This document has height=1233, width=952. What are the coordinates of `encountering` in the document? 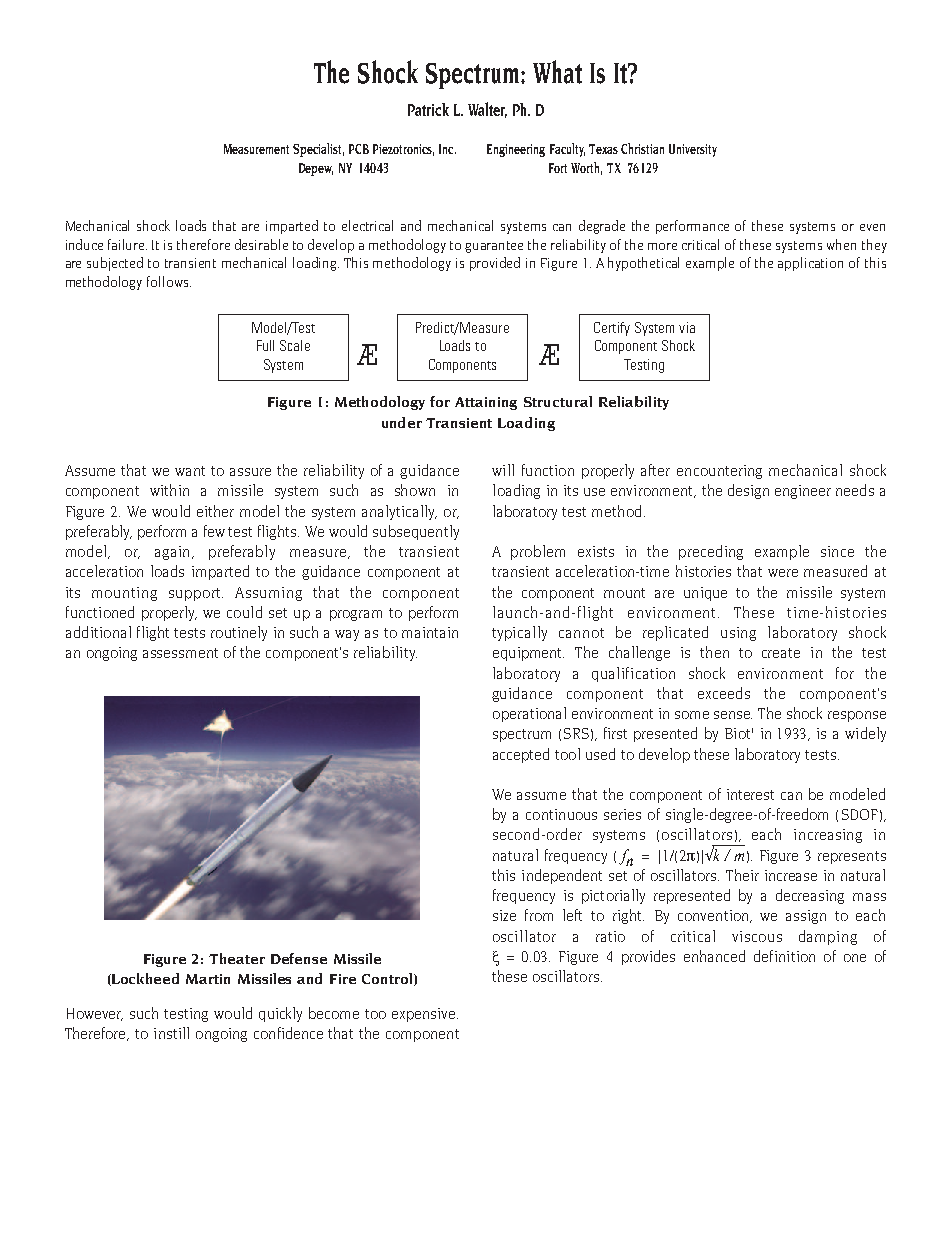 It's located at (719, 472).
